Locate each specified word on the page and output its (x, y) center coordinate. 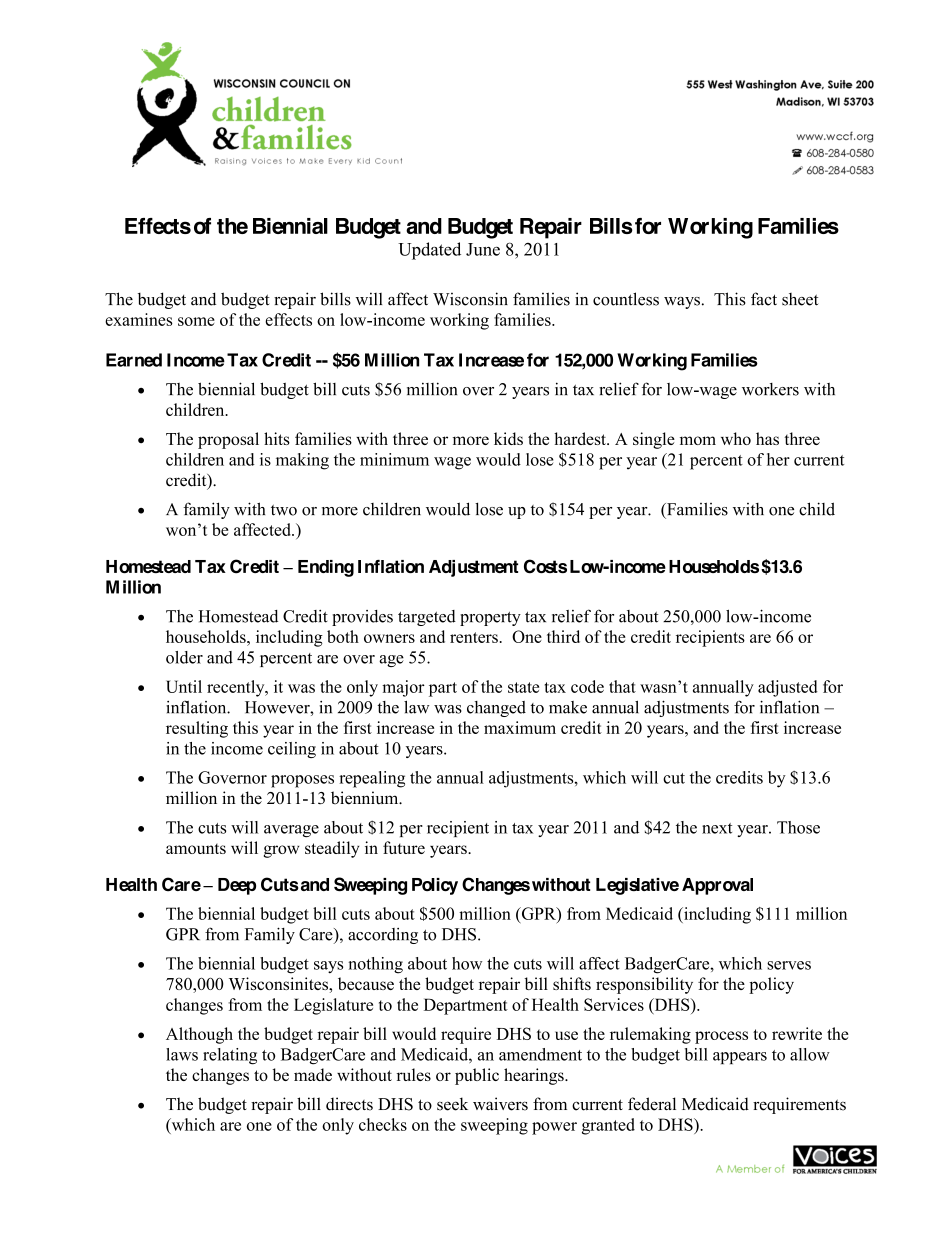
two (284, 510)
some (196, 321)
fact (764, 299)
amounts (196, 849)
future (404, 847)
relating (230, 1056)
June (483, 249)
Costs (545, 566)
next (717, 828)
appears (740, 1058)
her (778, 459)
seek (452, 1104)
